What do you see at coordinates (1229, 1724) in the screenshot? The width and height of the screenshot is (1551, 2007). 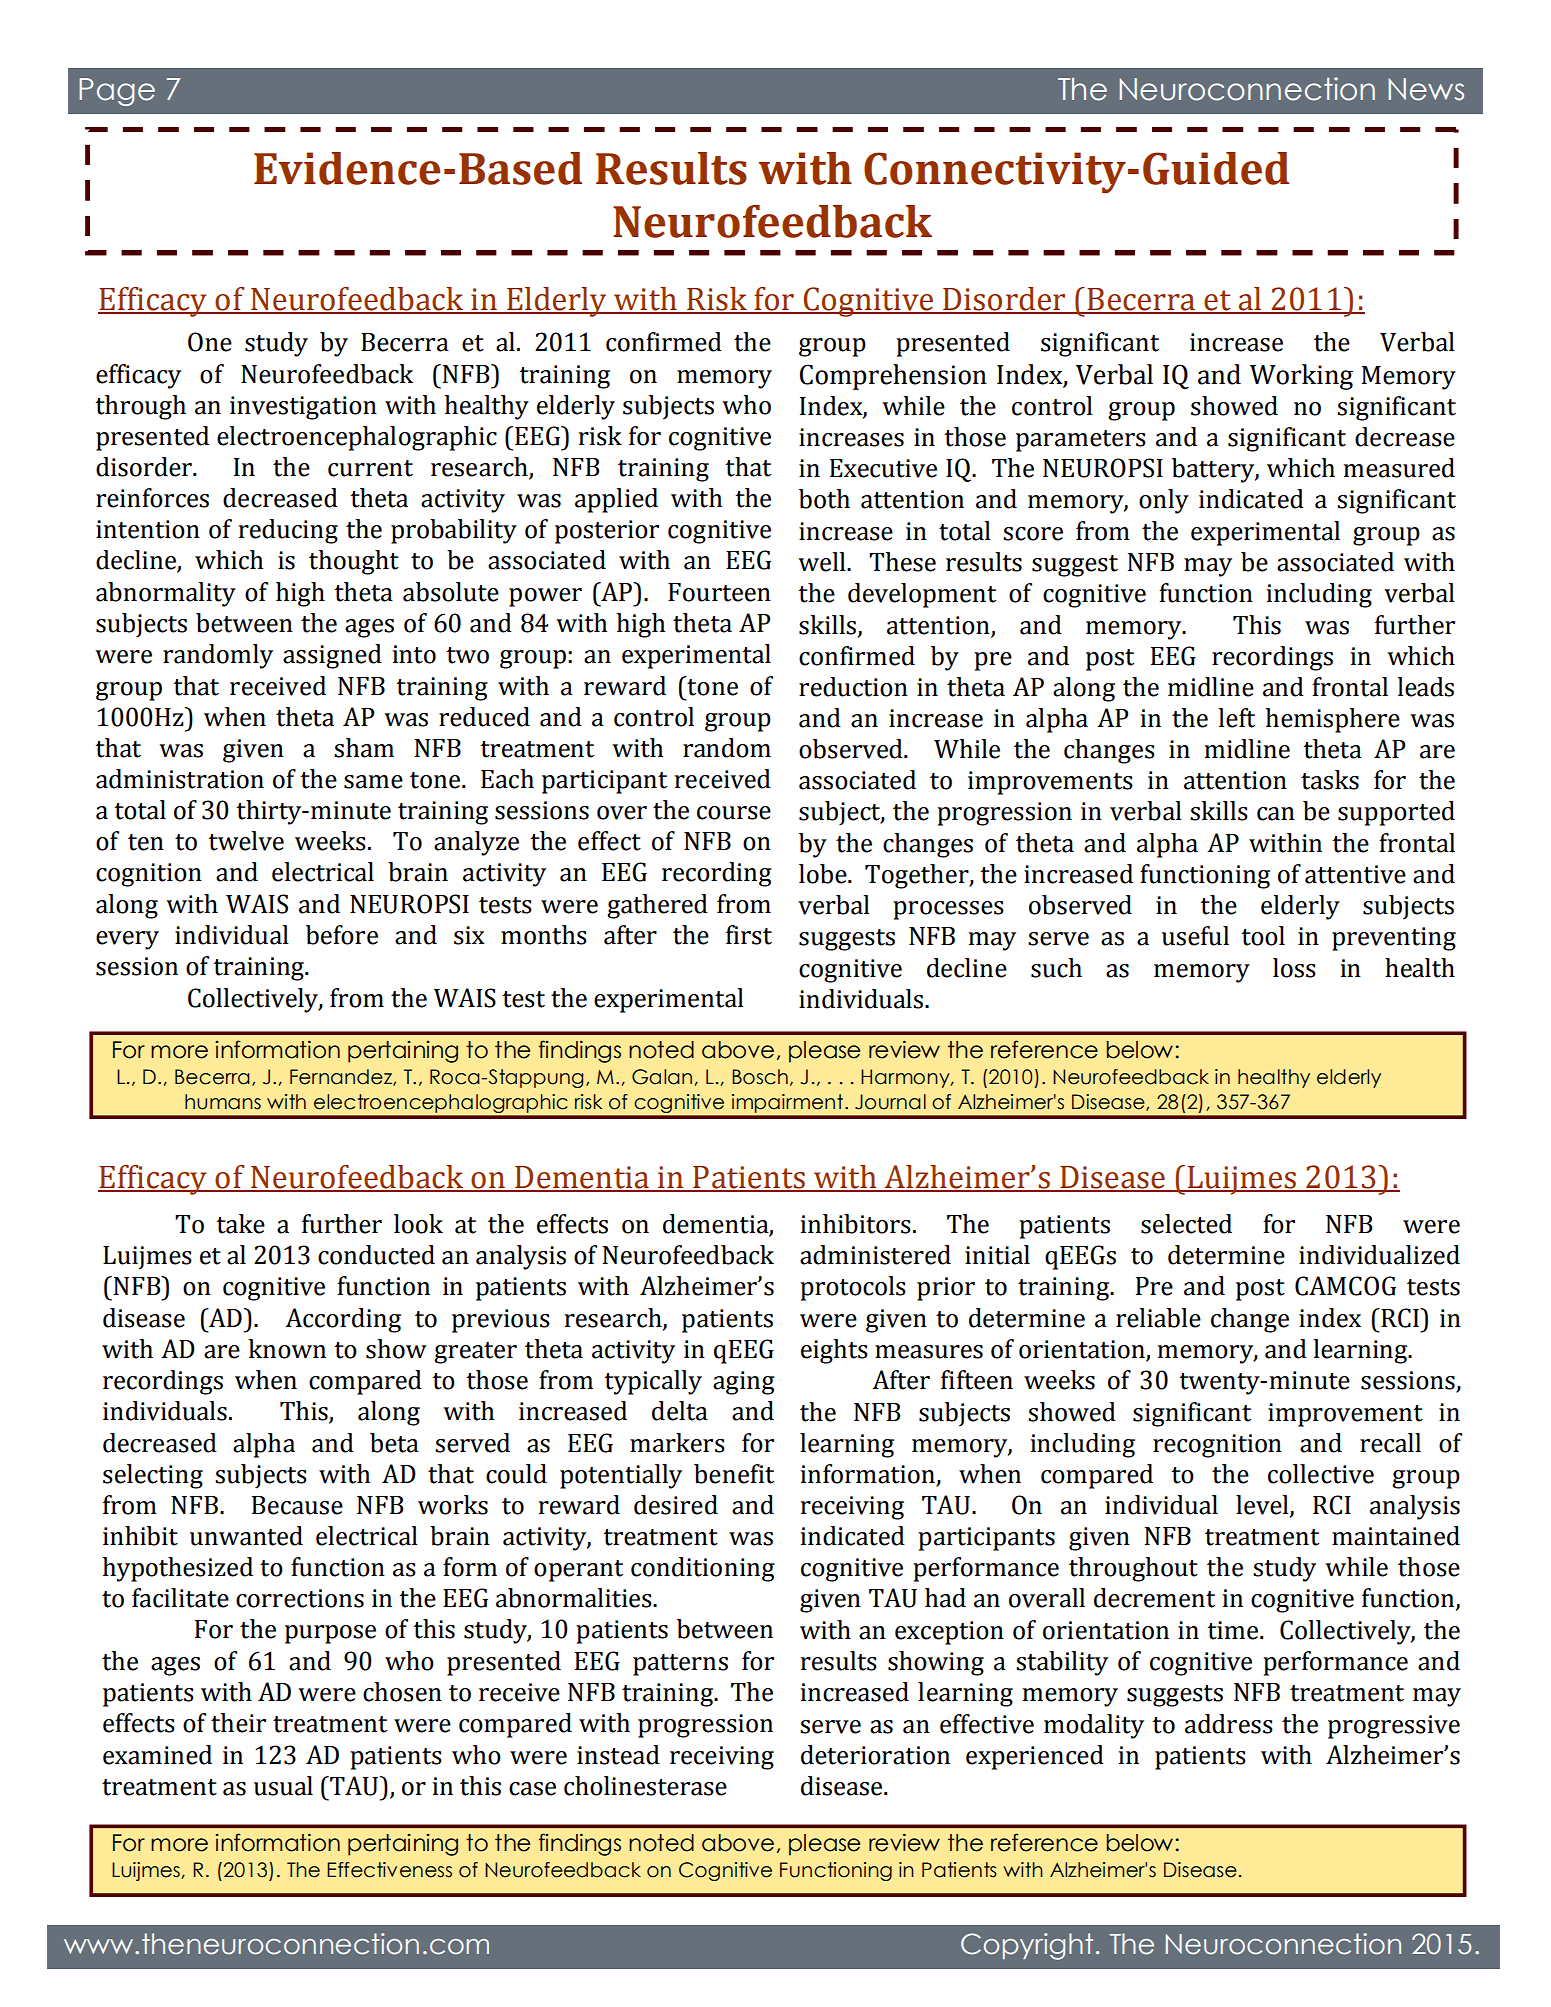 I see `address` at bounding box center [1229, 1724].
